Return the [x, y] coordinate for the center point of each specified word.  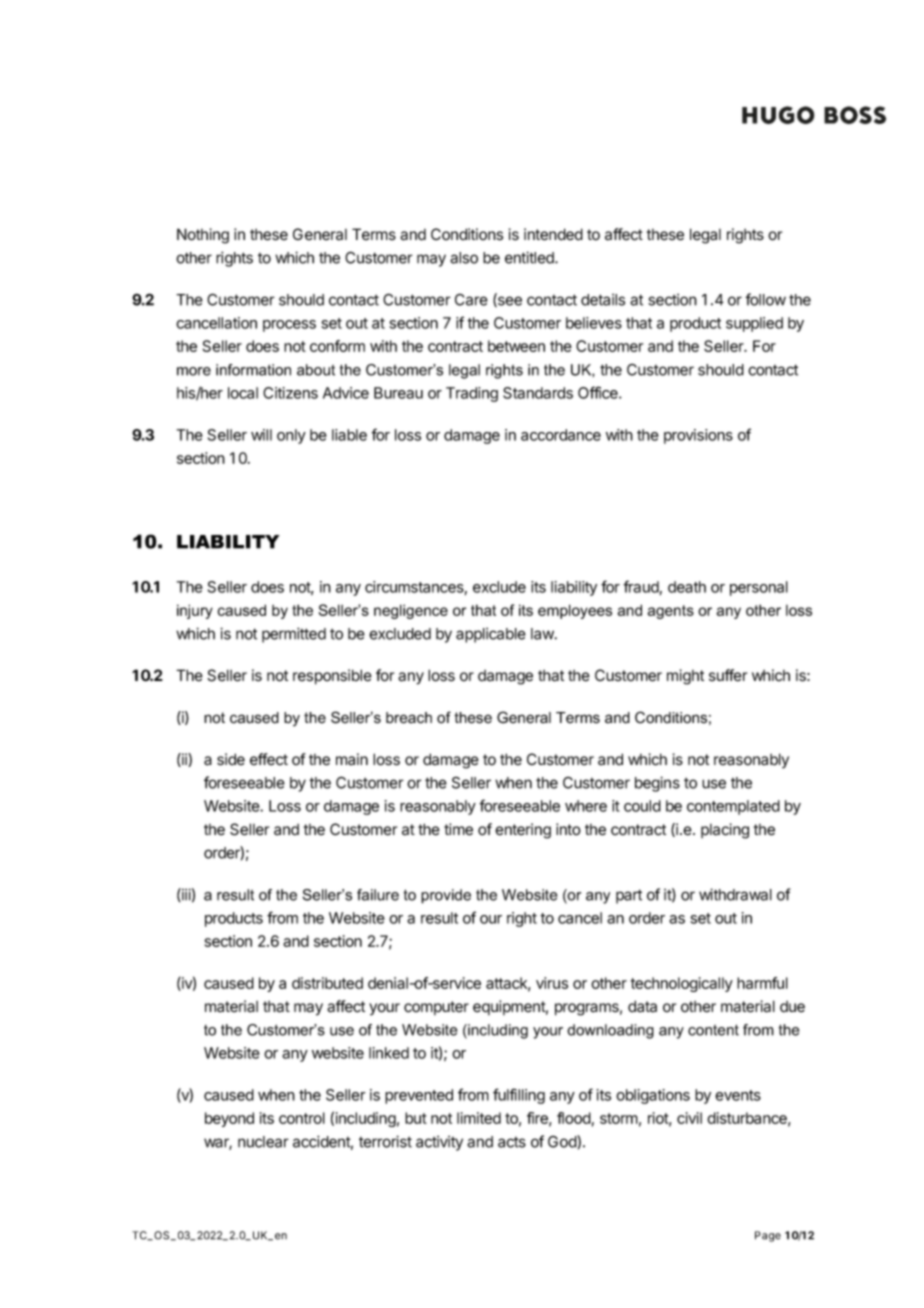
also [464, 258]
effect [269, 759]
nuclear [263, 1142]
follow [765, 299]
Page [768, 1236]
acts [512, 1142]
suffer [728, 675]
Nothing [203, 236]
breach [409, 718]
